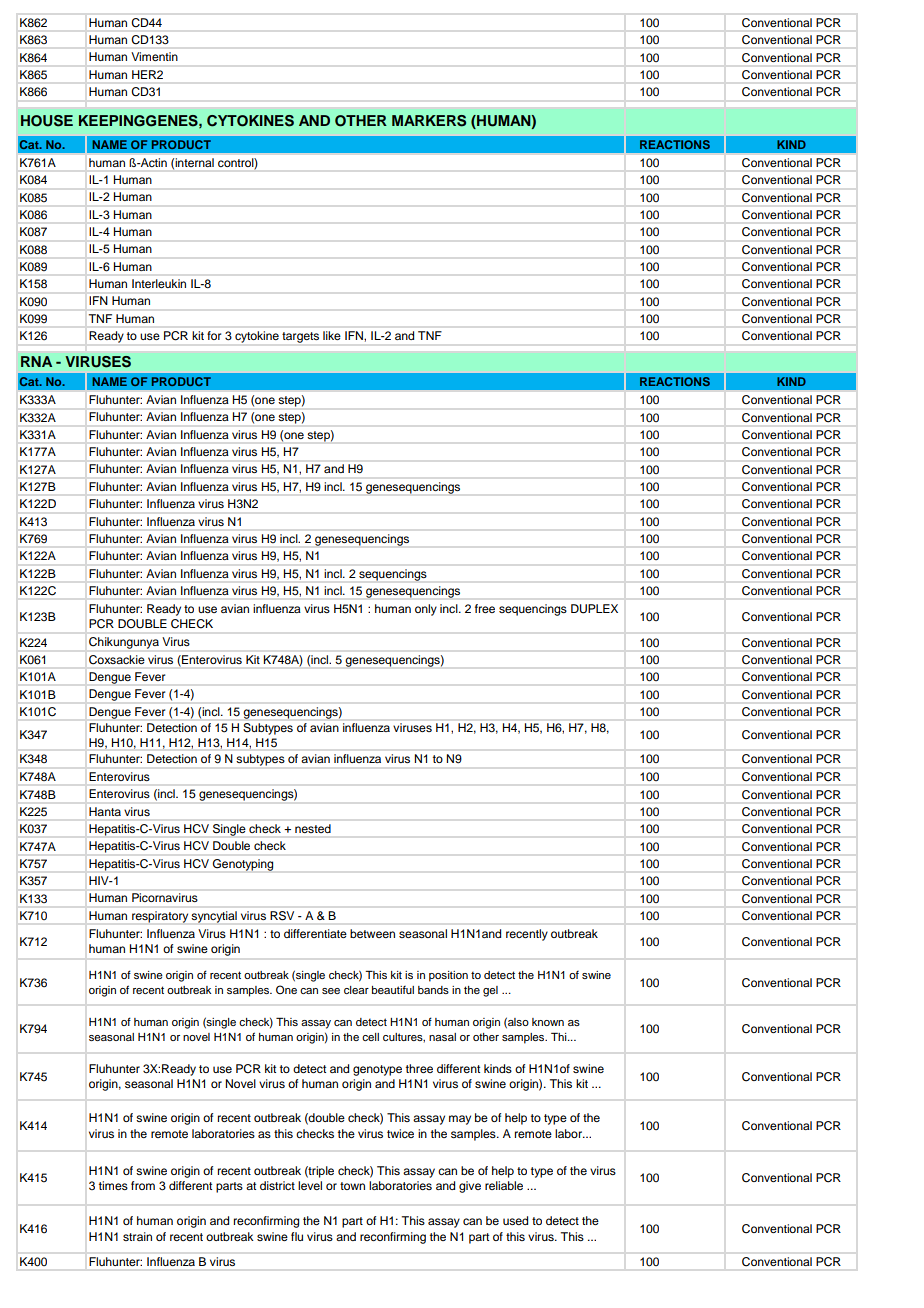 Image resolution: width=924 pixels, height=1308 pixels. Describe the element at coordinates (113, 1185) in the screenshot. I see `times` at that location.
